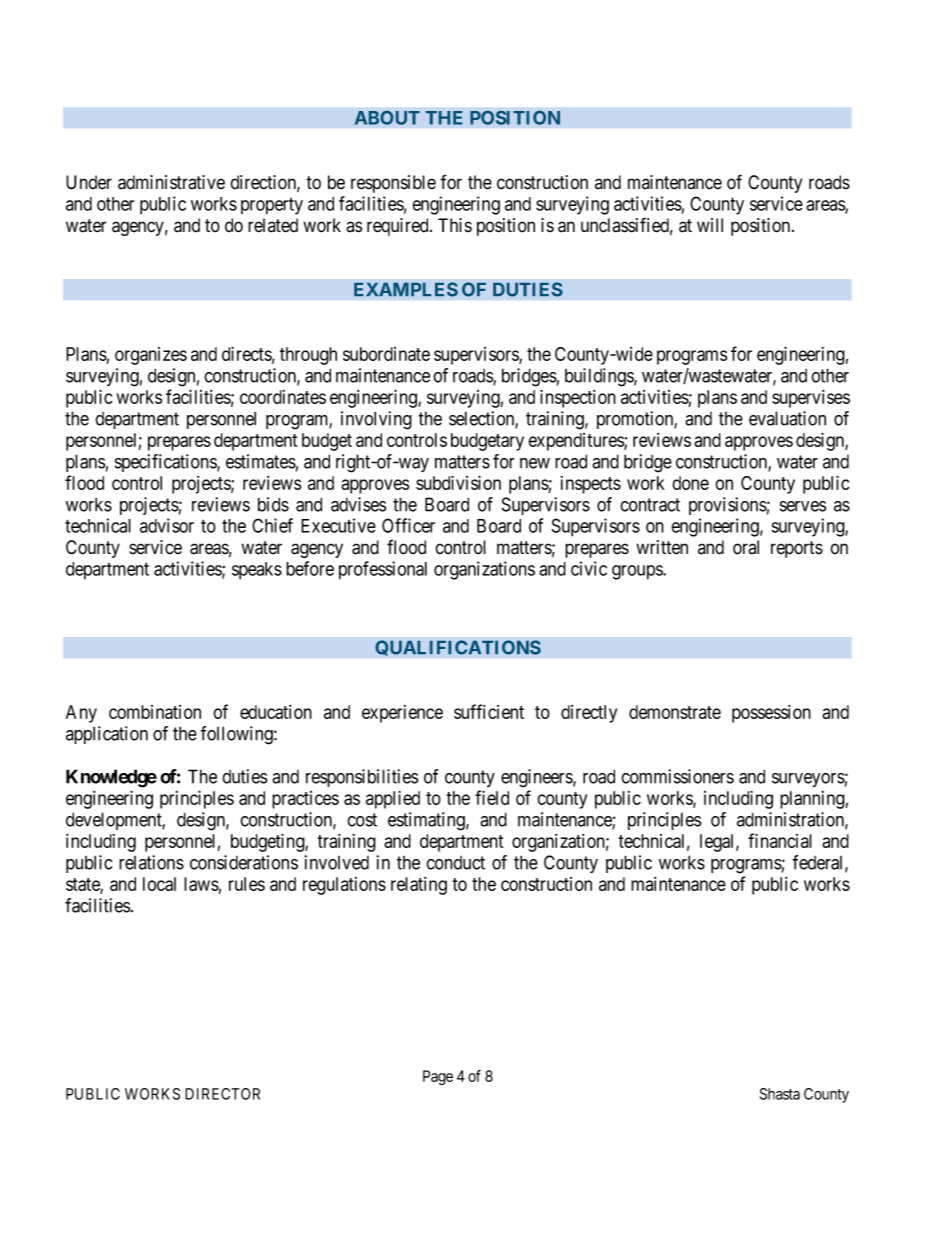 The width and height of the document is (952, 1233). What do you see at coordinates (151, 356) in the document?
I see `organizes` at bounding box center [151, 356].
